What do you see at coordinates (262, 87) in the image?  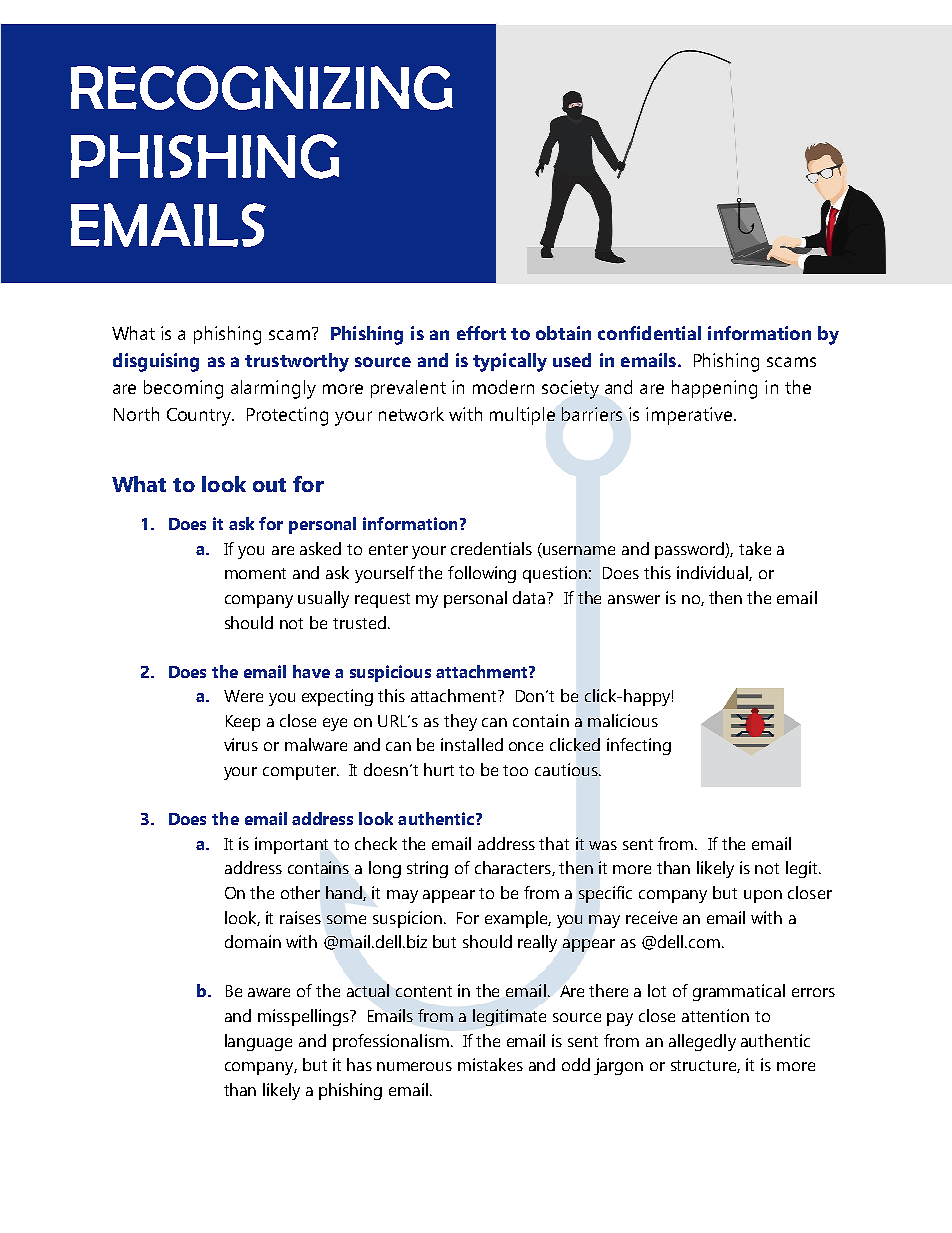 I see `RECOGNIZING` at bounding box center [262, 87].
